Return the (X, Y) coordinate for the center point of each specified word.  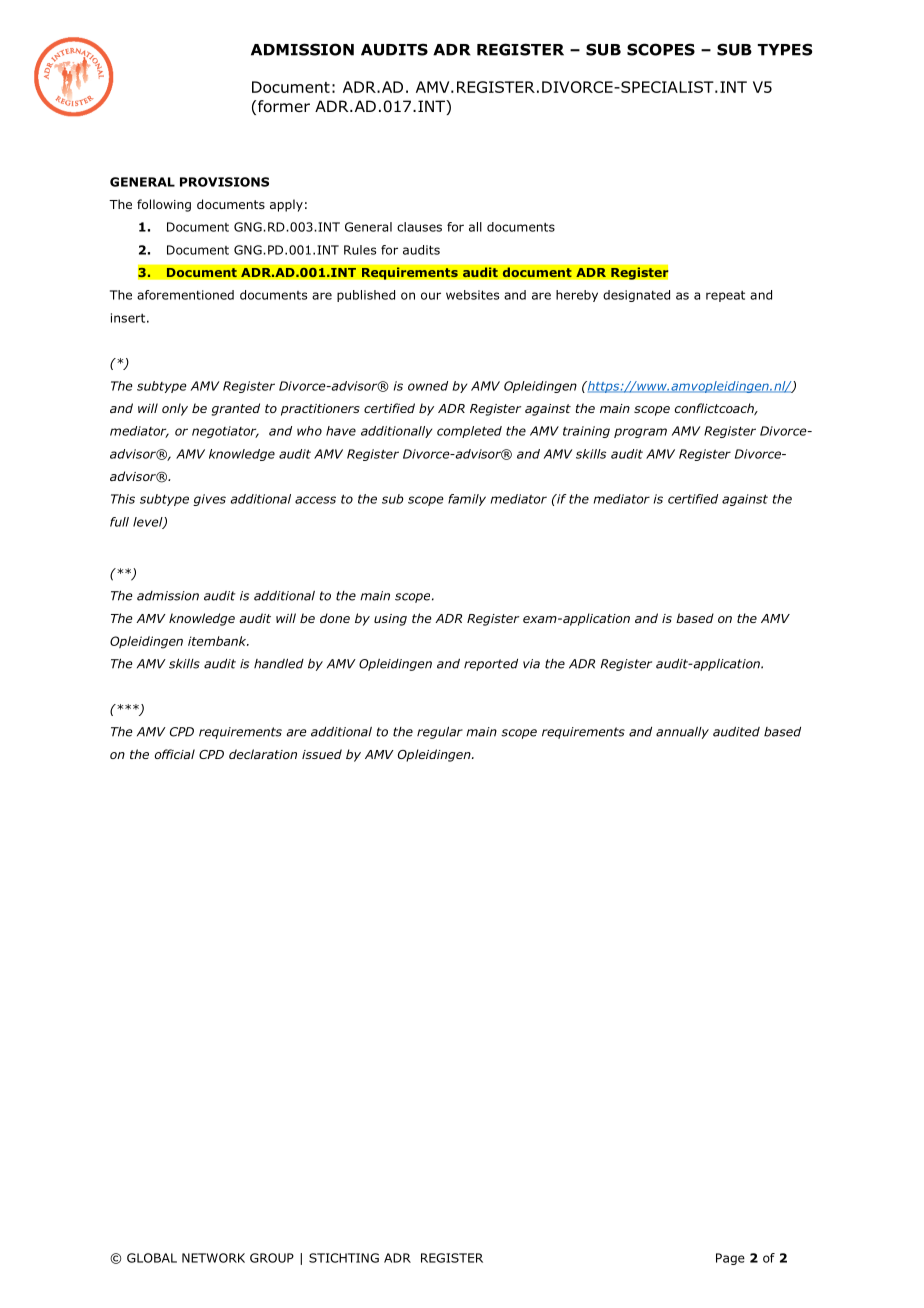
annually (682, 733)
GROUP (272, 1258)
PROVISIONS (224, 182)
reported (491, 665)
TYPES (785, 49)
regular (440, 733)
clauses (419, 227)
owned (428, 386)
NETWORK (213, 1258)
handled (279, 664)
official (175, 754)
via (531, 664)
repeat (725, 296)
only (175, 409)
